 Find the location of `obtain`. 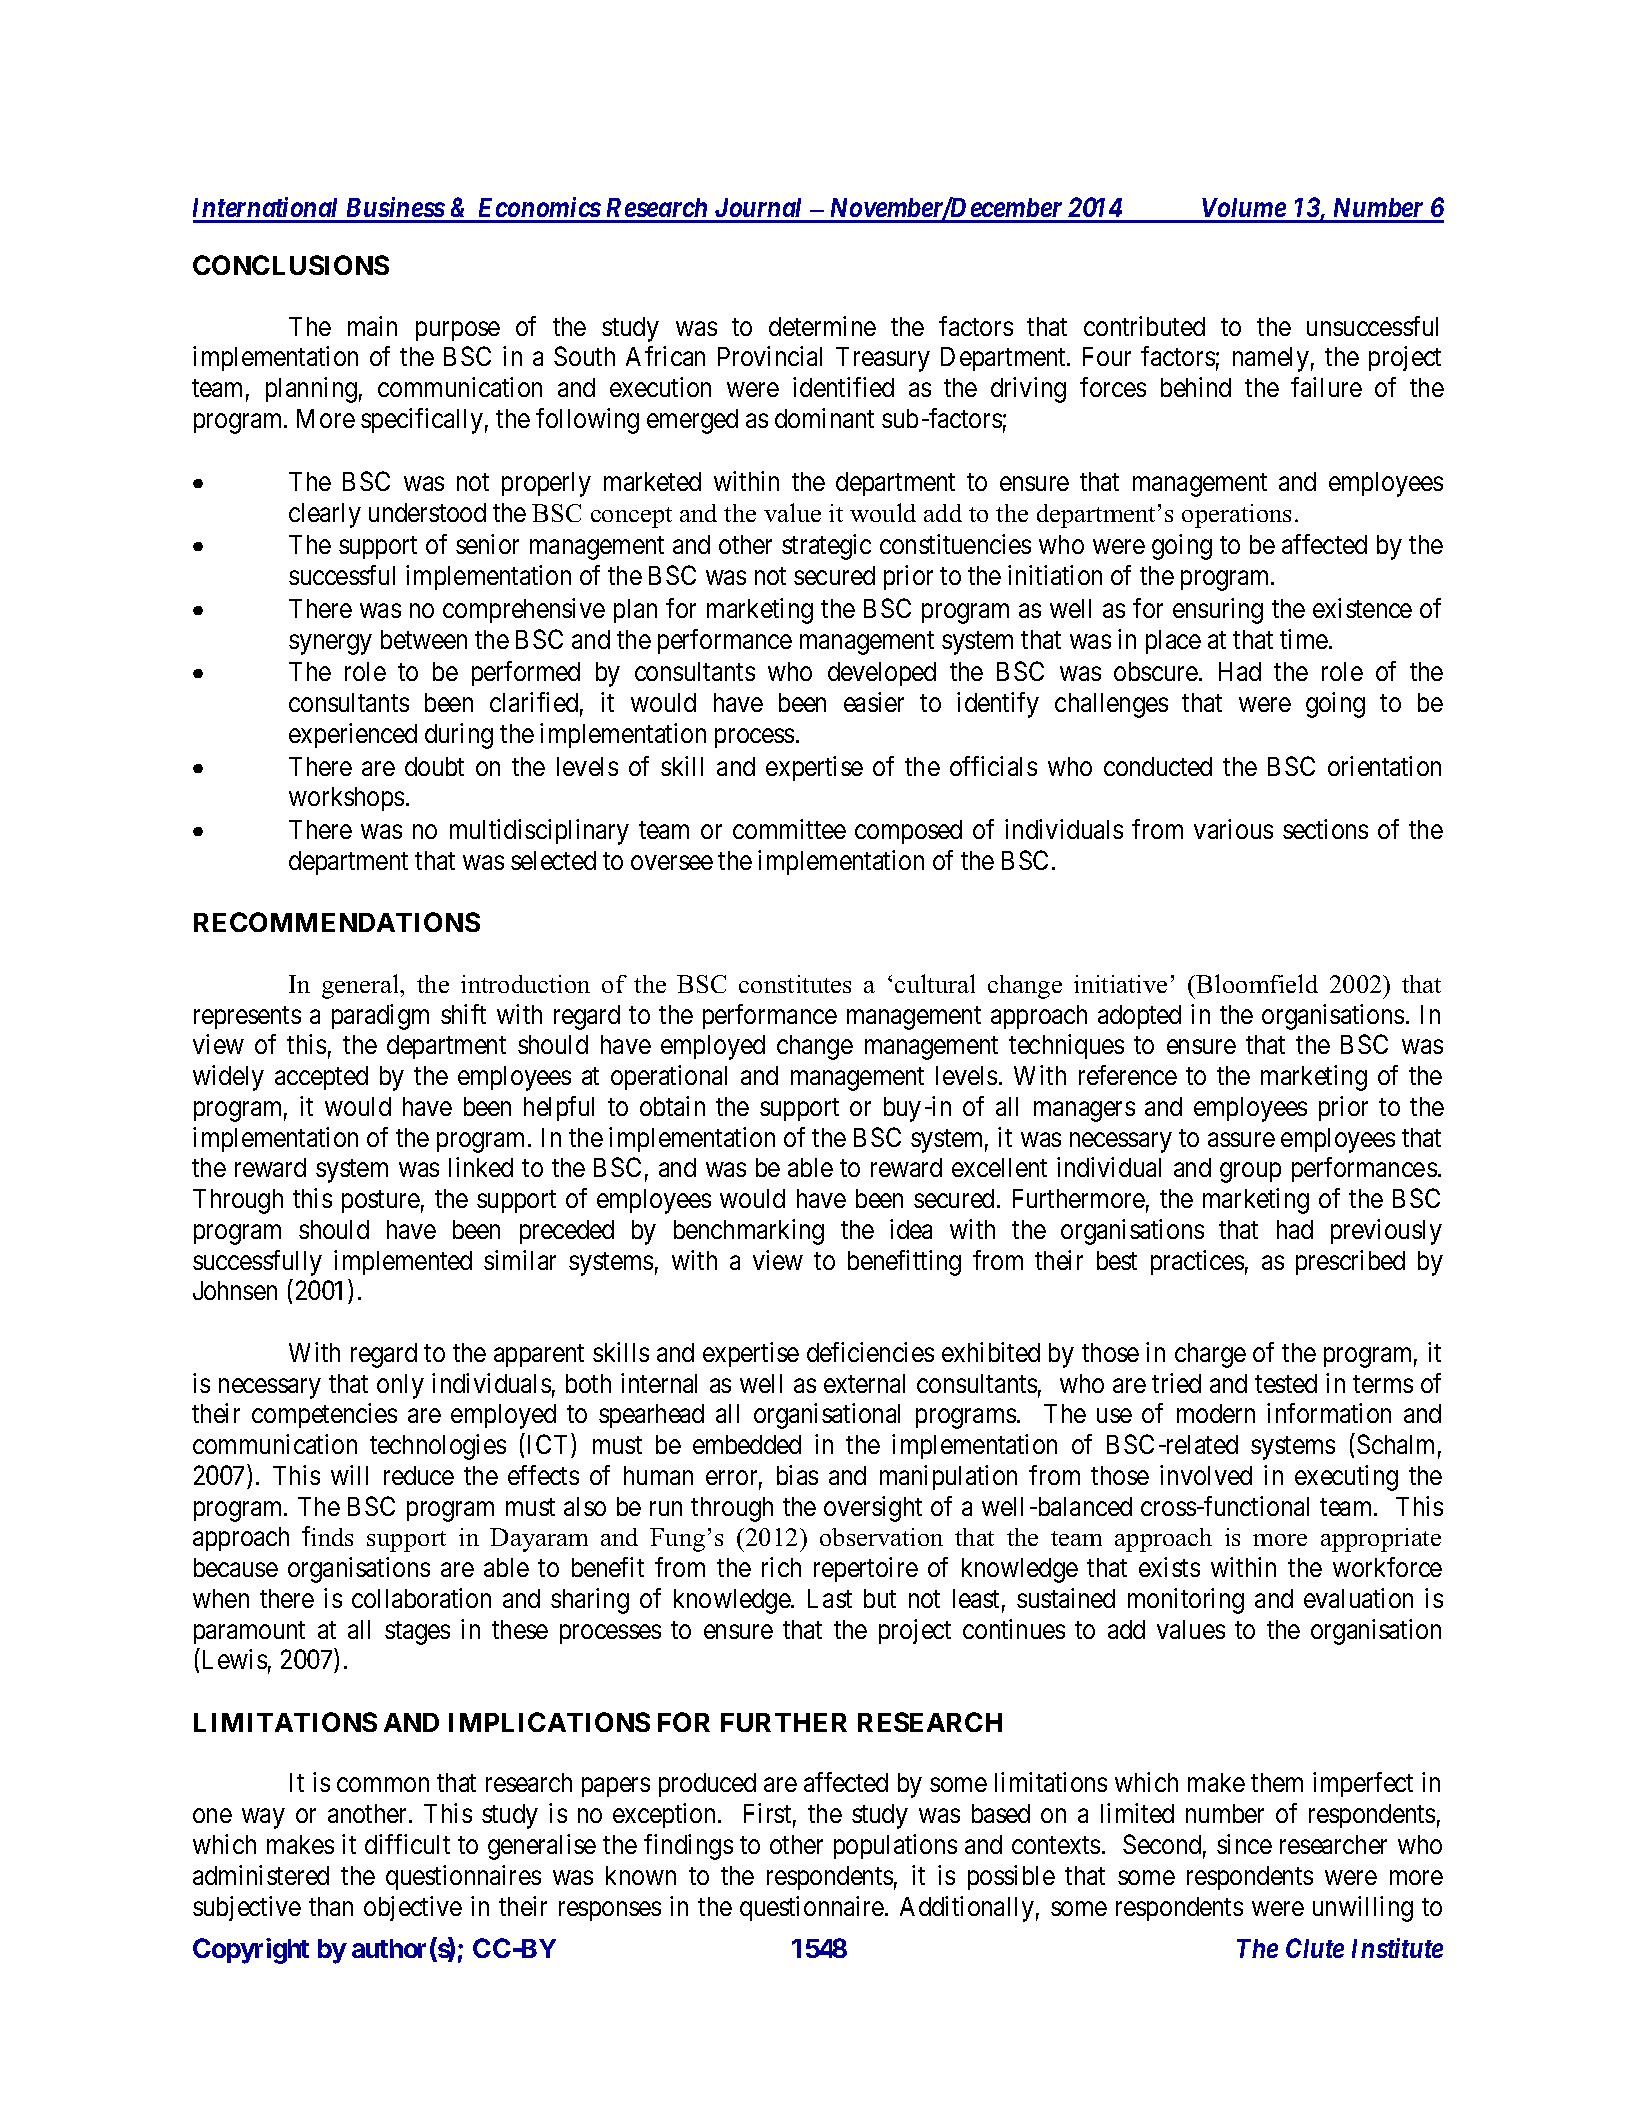

obtain is located at coordinates (672, 1106).
